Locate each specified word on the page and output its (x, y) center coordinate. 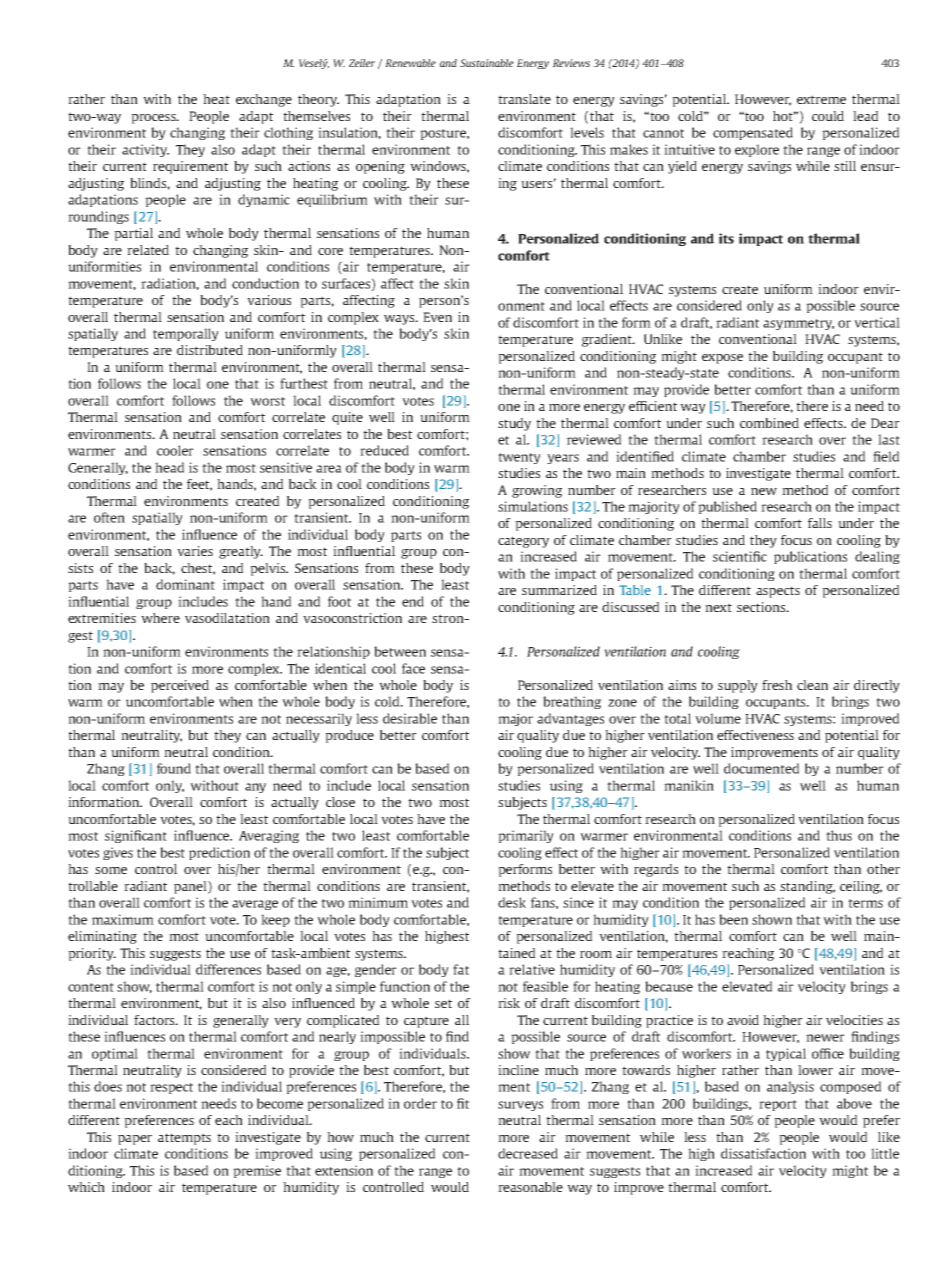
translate (524, 99)
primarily (526, 836)
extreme (821, 99)
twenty (519, 458)
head (169, 467)
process (155, 119)
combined (769, 423)
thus (839, 835)
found (174, 768)
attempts (184, 1139)
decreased (528, 1153)
